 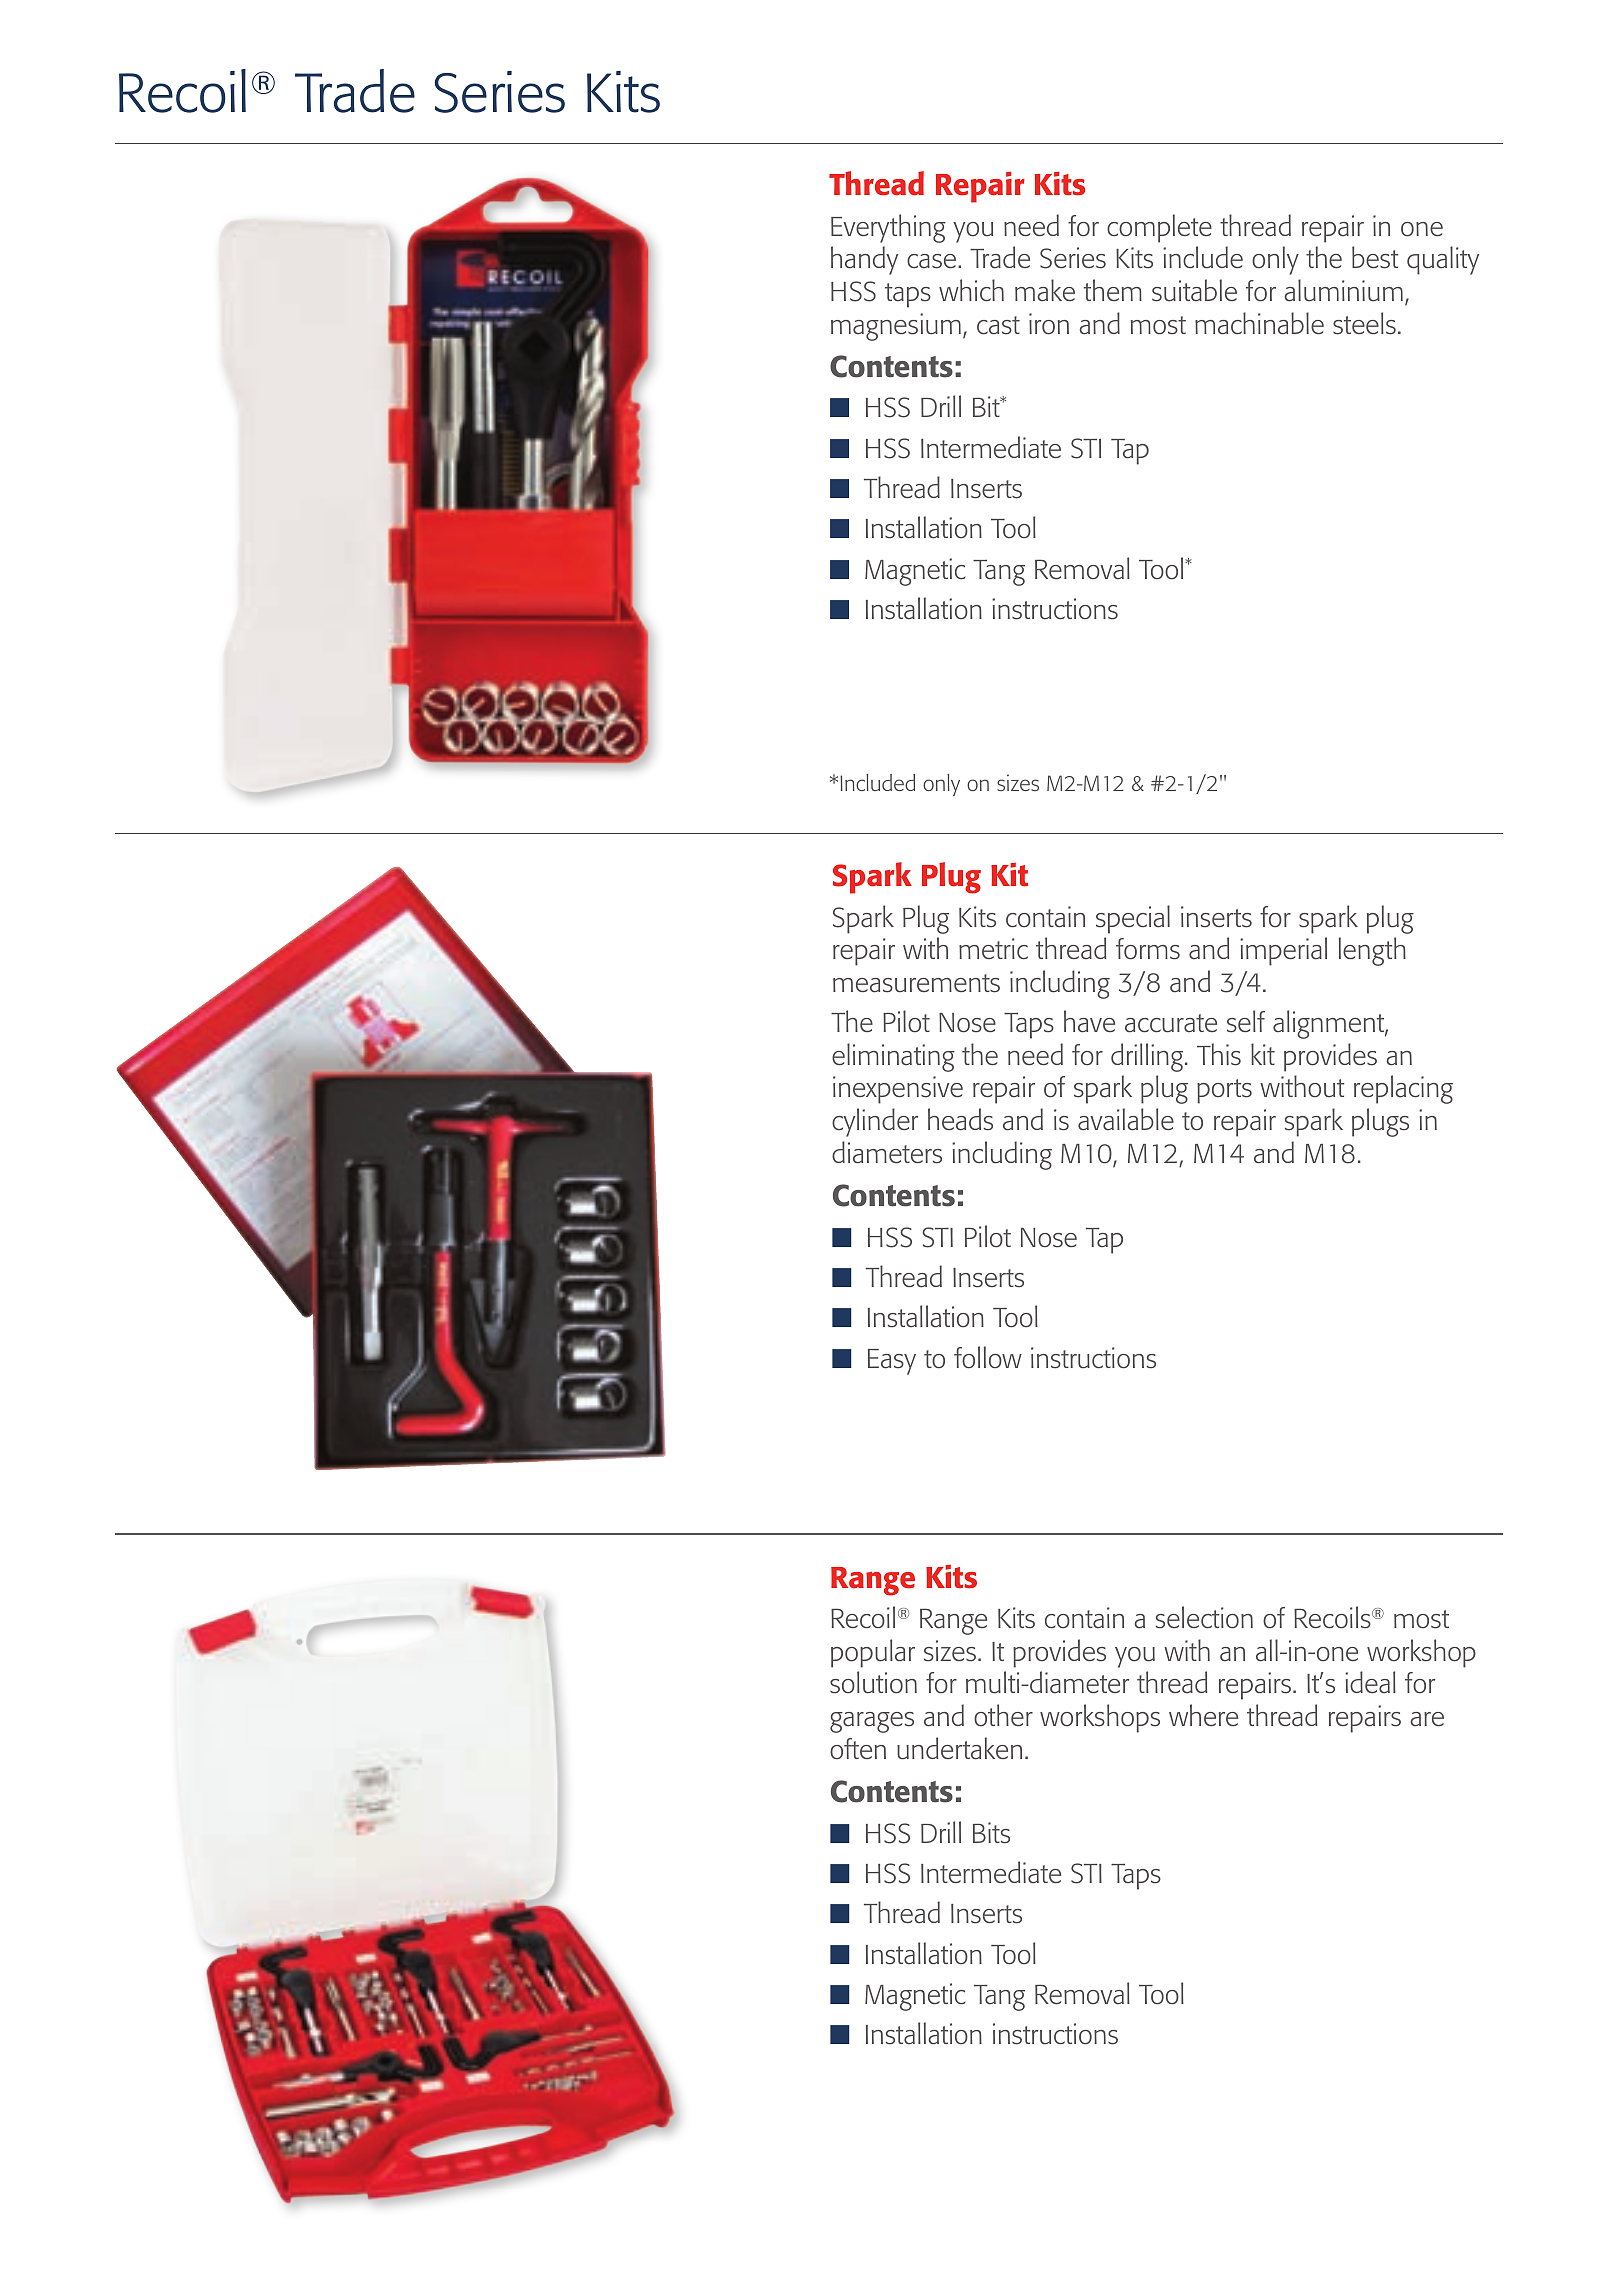 I want to click on accurate, so click(x=1171, y=1023).
